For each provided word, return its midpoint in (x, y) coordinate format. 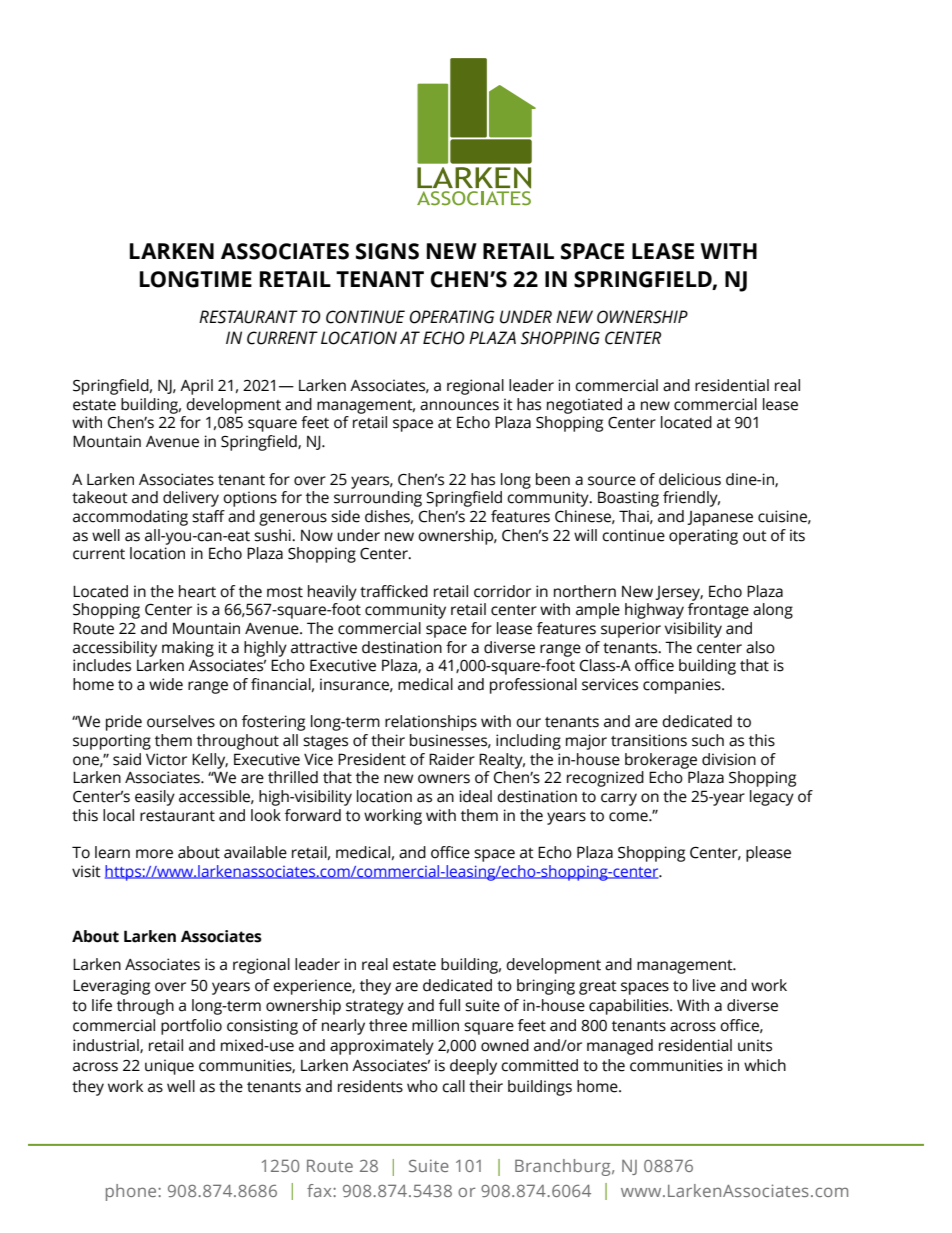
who (422, 1086)
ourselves (181, 721)
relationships (431, 723)
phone (132, 1192)
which (765, 1065)
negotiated (584, 406)
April (196, 387)
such (708, 740)
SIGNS (387, 251)
